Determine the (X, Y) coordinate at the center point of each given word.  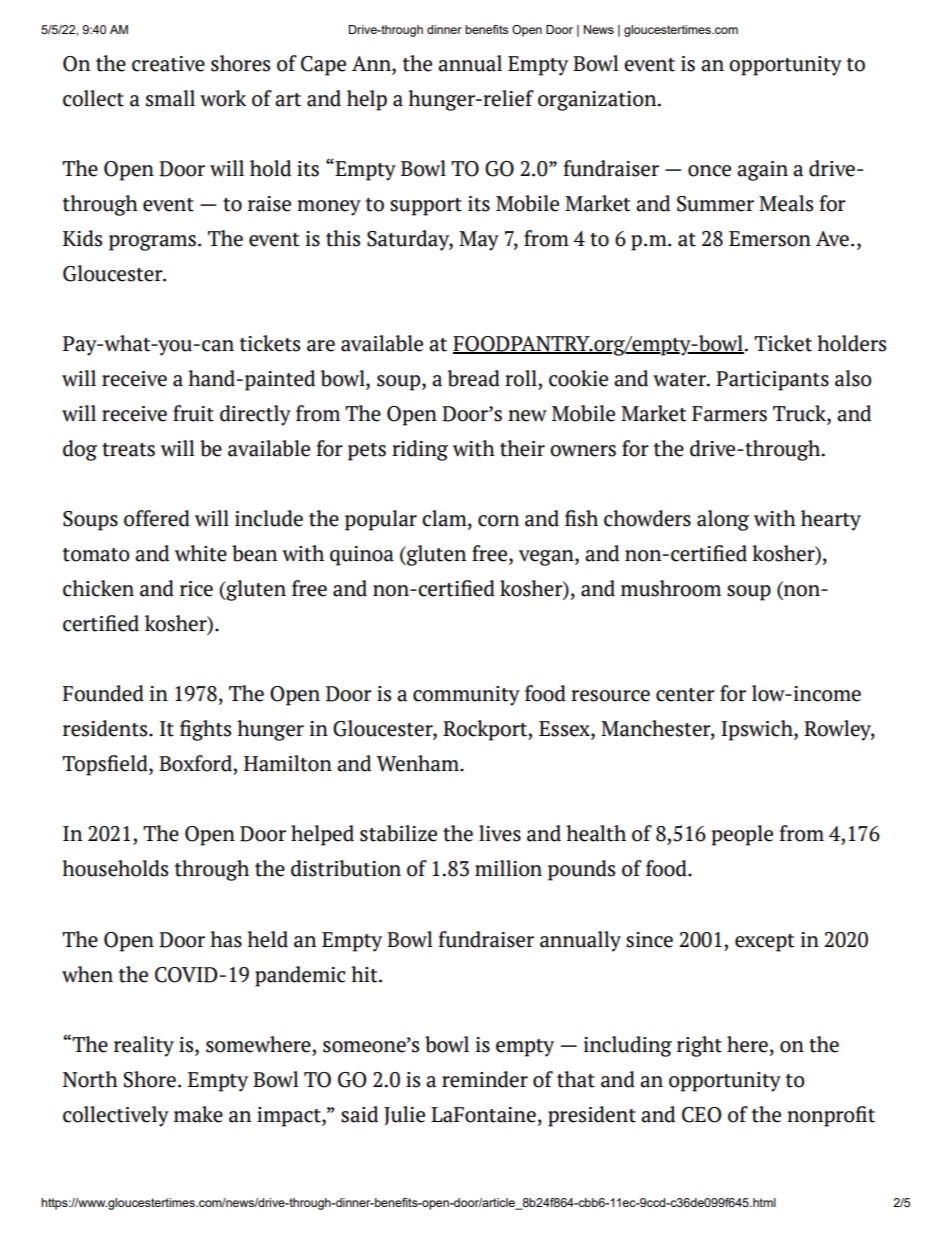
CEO (702, 1115)
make (198, 1114)
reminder (485, 1079)
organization (598, 101)
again (762, 171)
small (170, 98)
